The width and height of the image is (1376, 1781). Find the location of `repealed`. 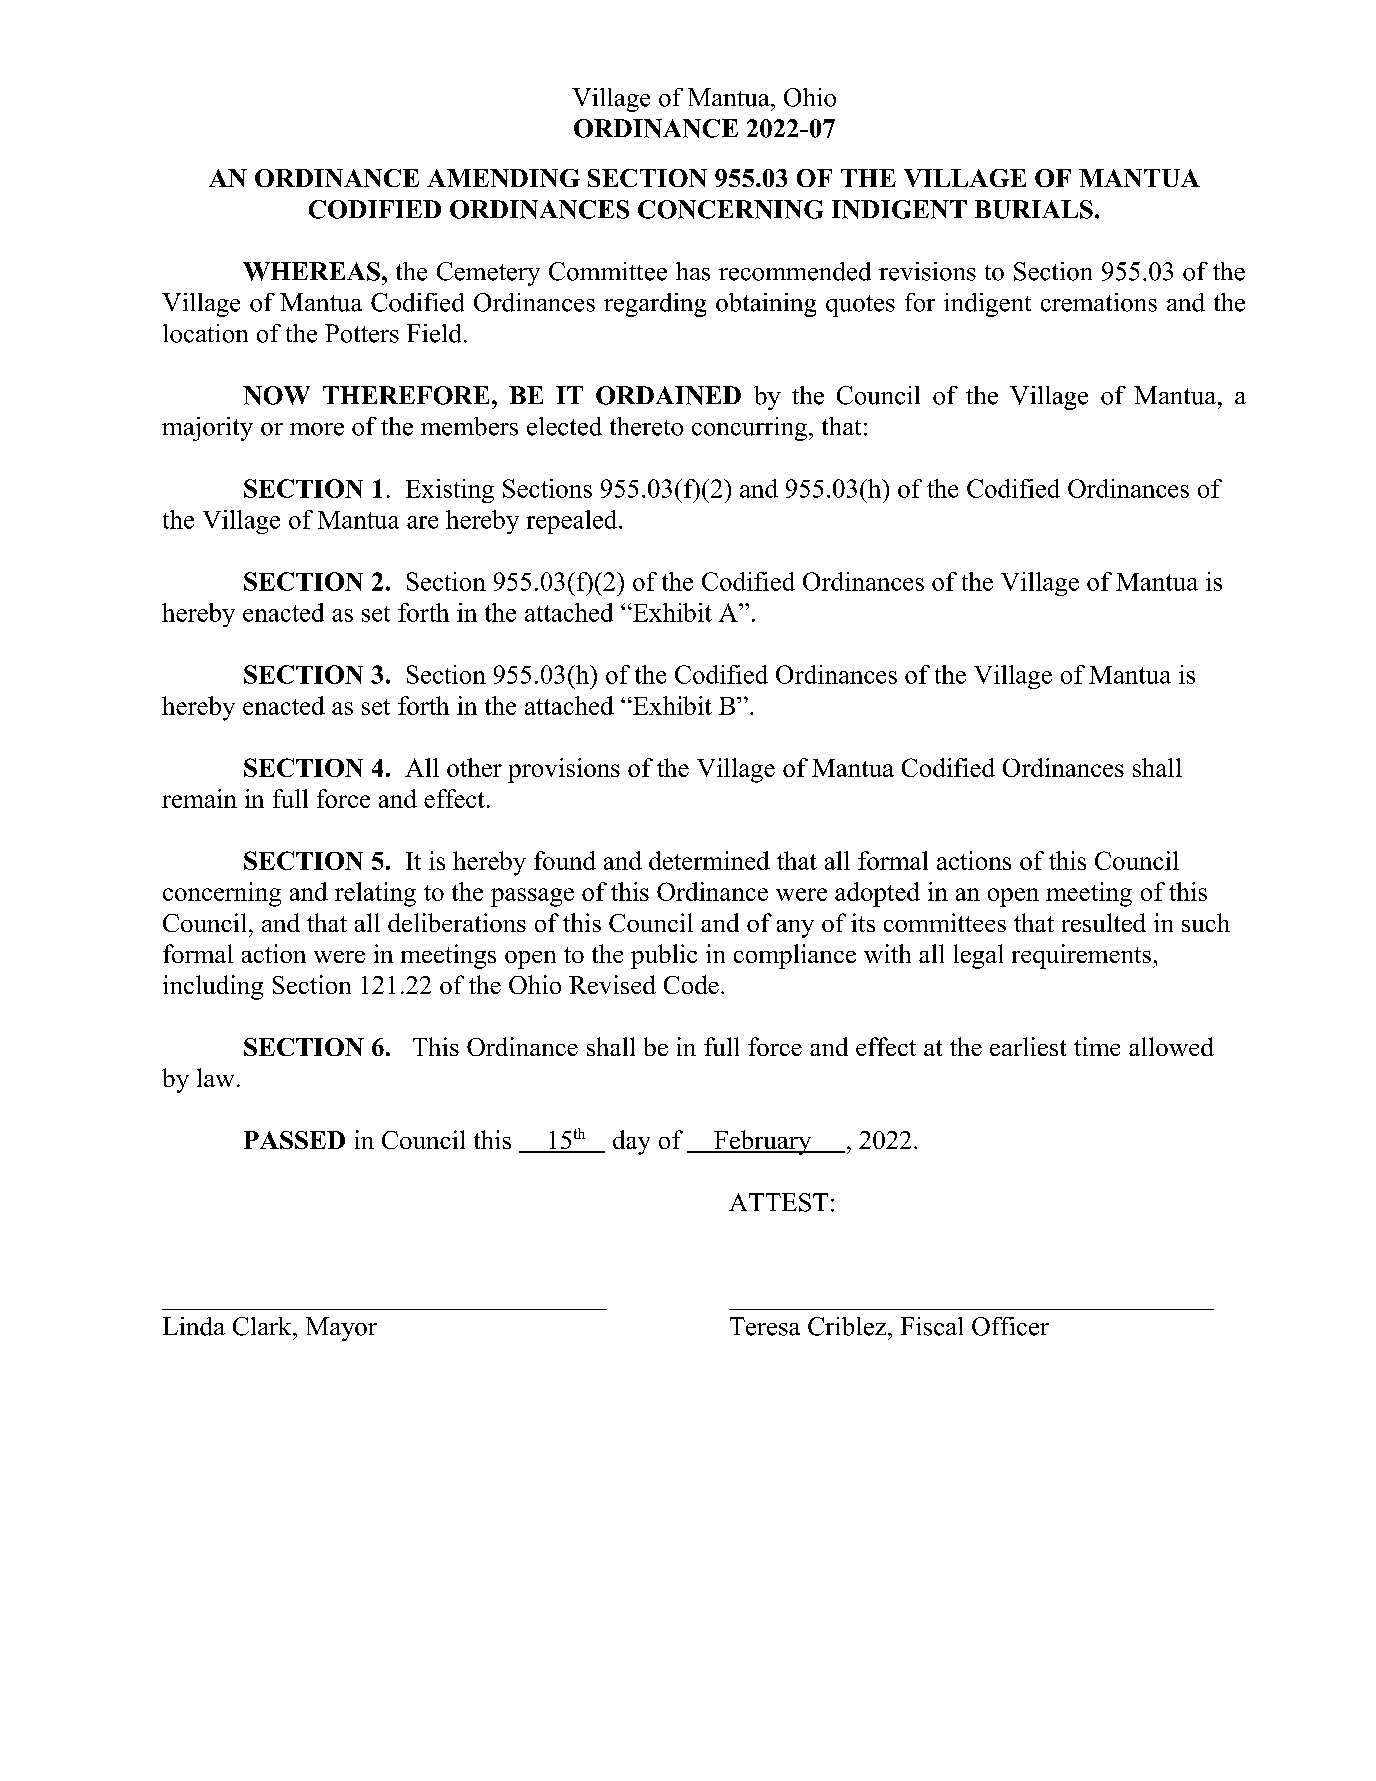

repealed is located at coordinates (573, 522).
